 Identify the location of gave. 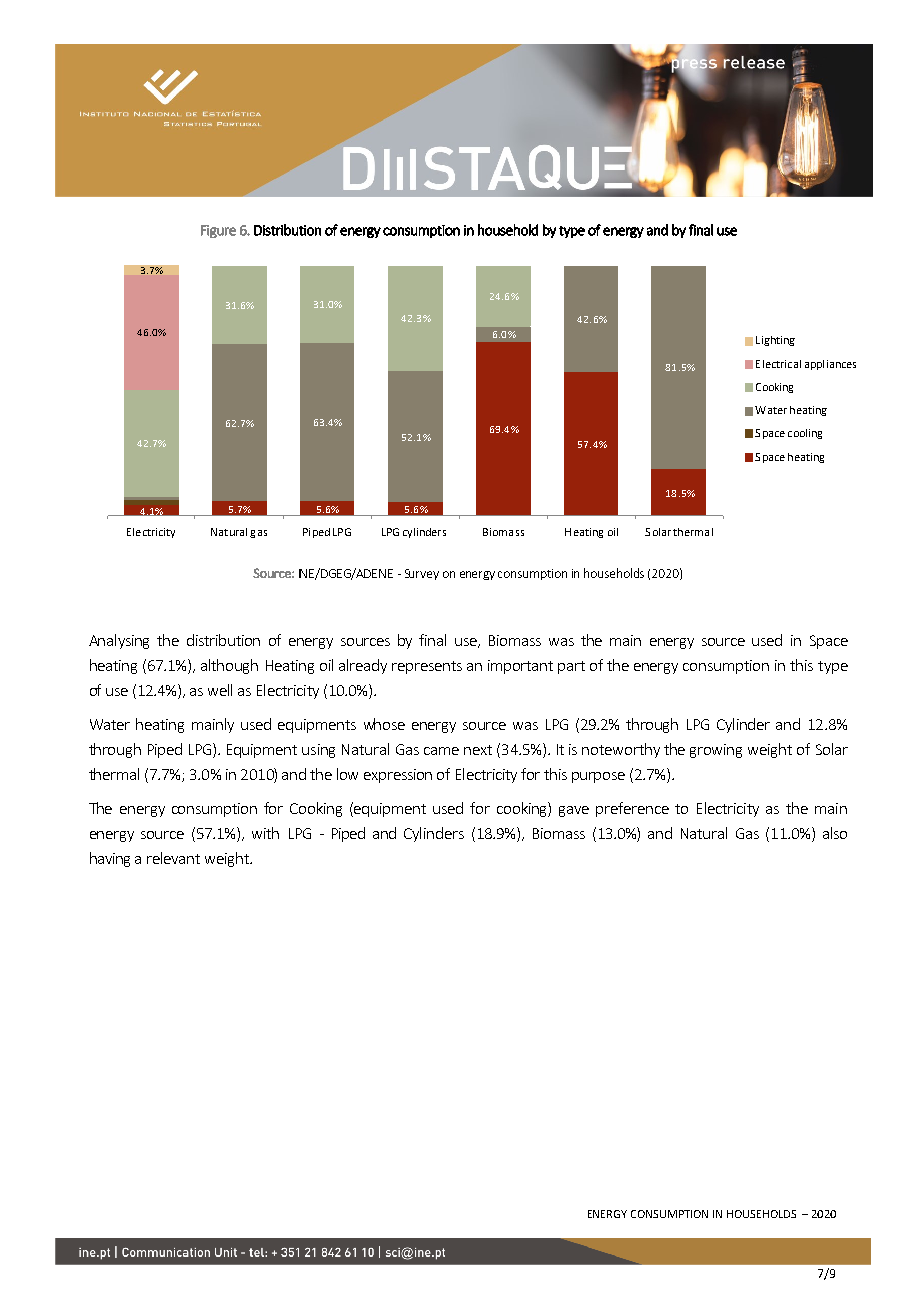
(574, 811).
